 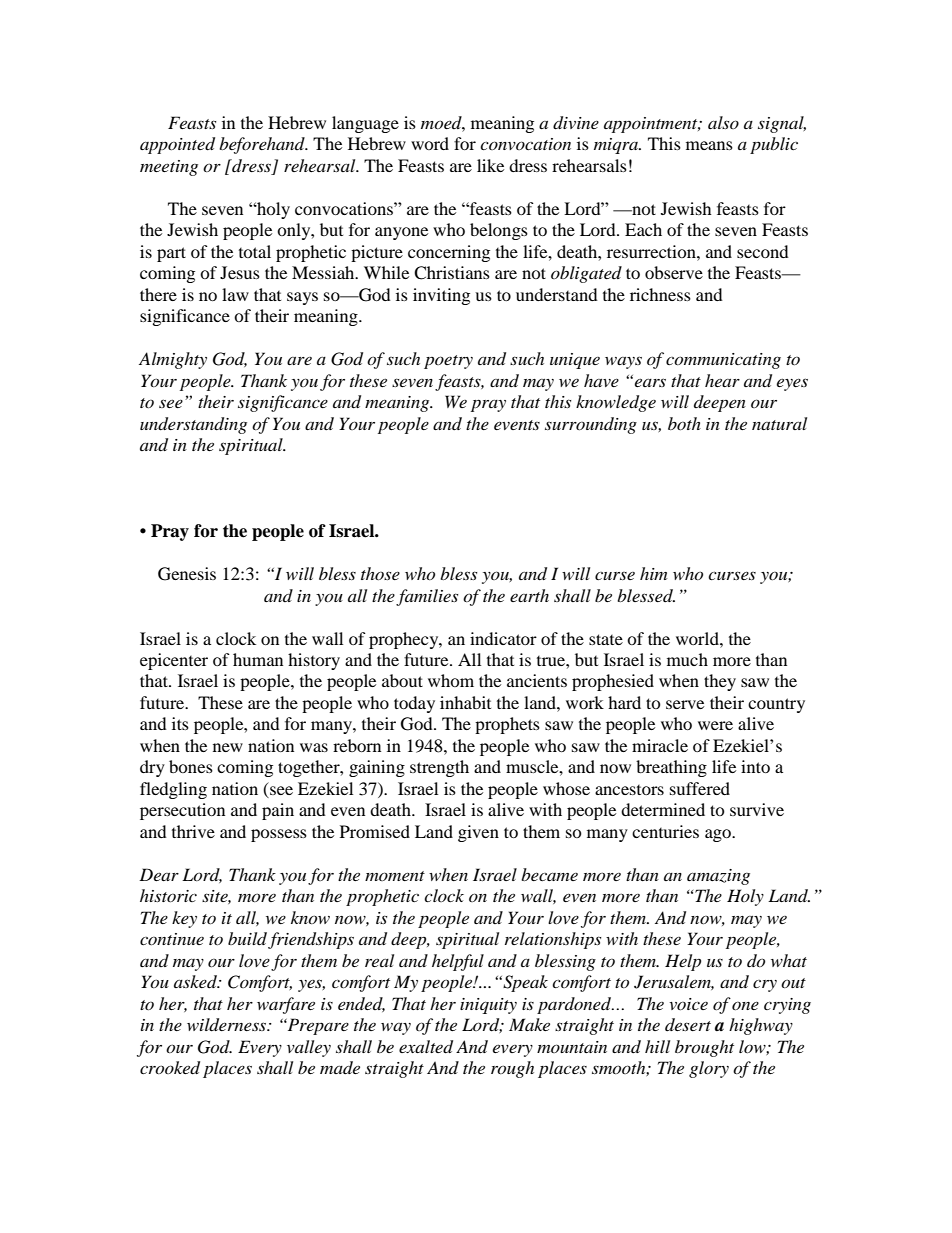 I want to click on Almighty, so click(x=173, y=360).
